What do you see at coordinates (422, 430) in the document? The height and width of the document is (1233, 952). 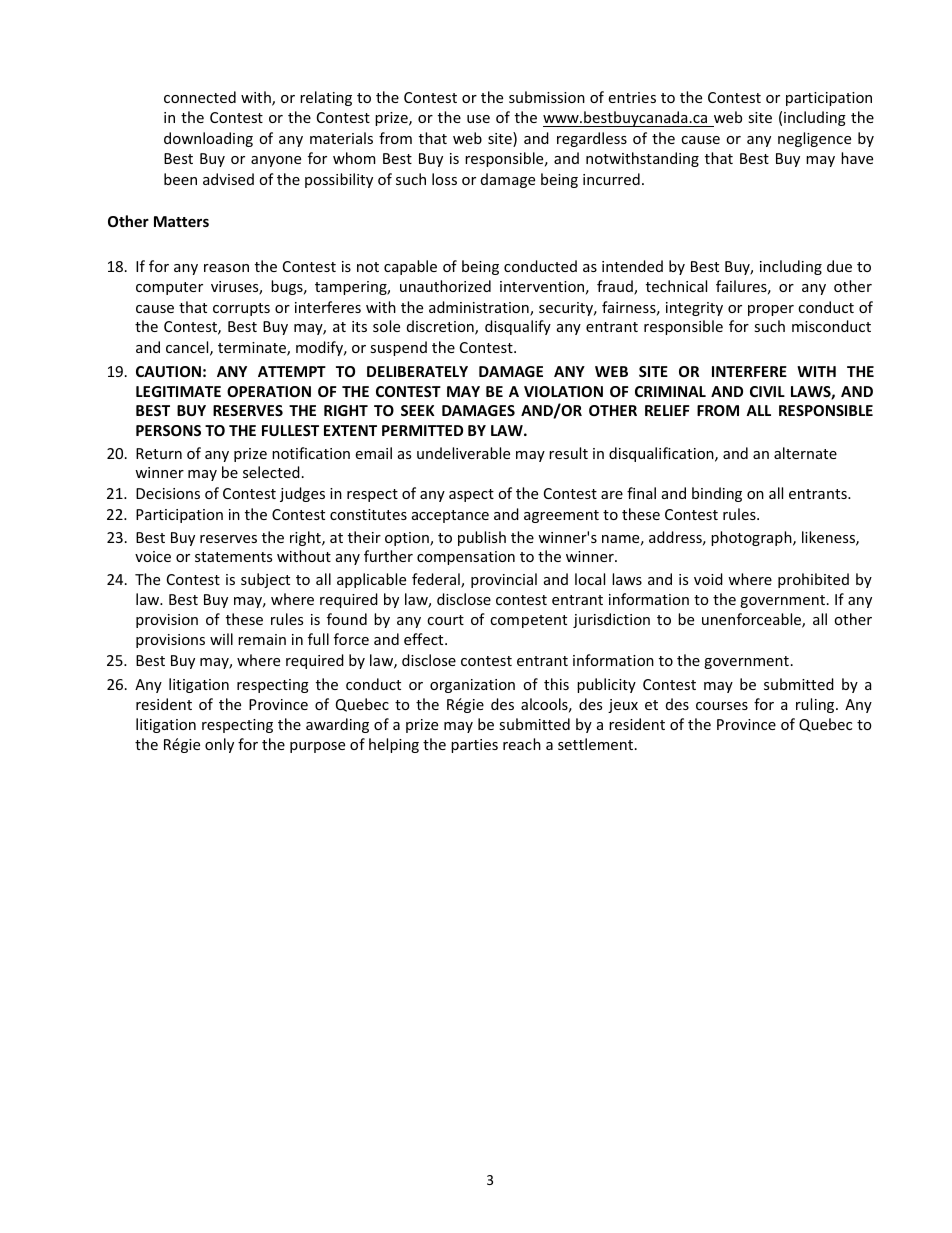 I see `PERMITTED` at bounding box center [422, 430].
